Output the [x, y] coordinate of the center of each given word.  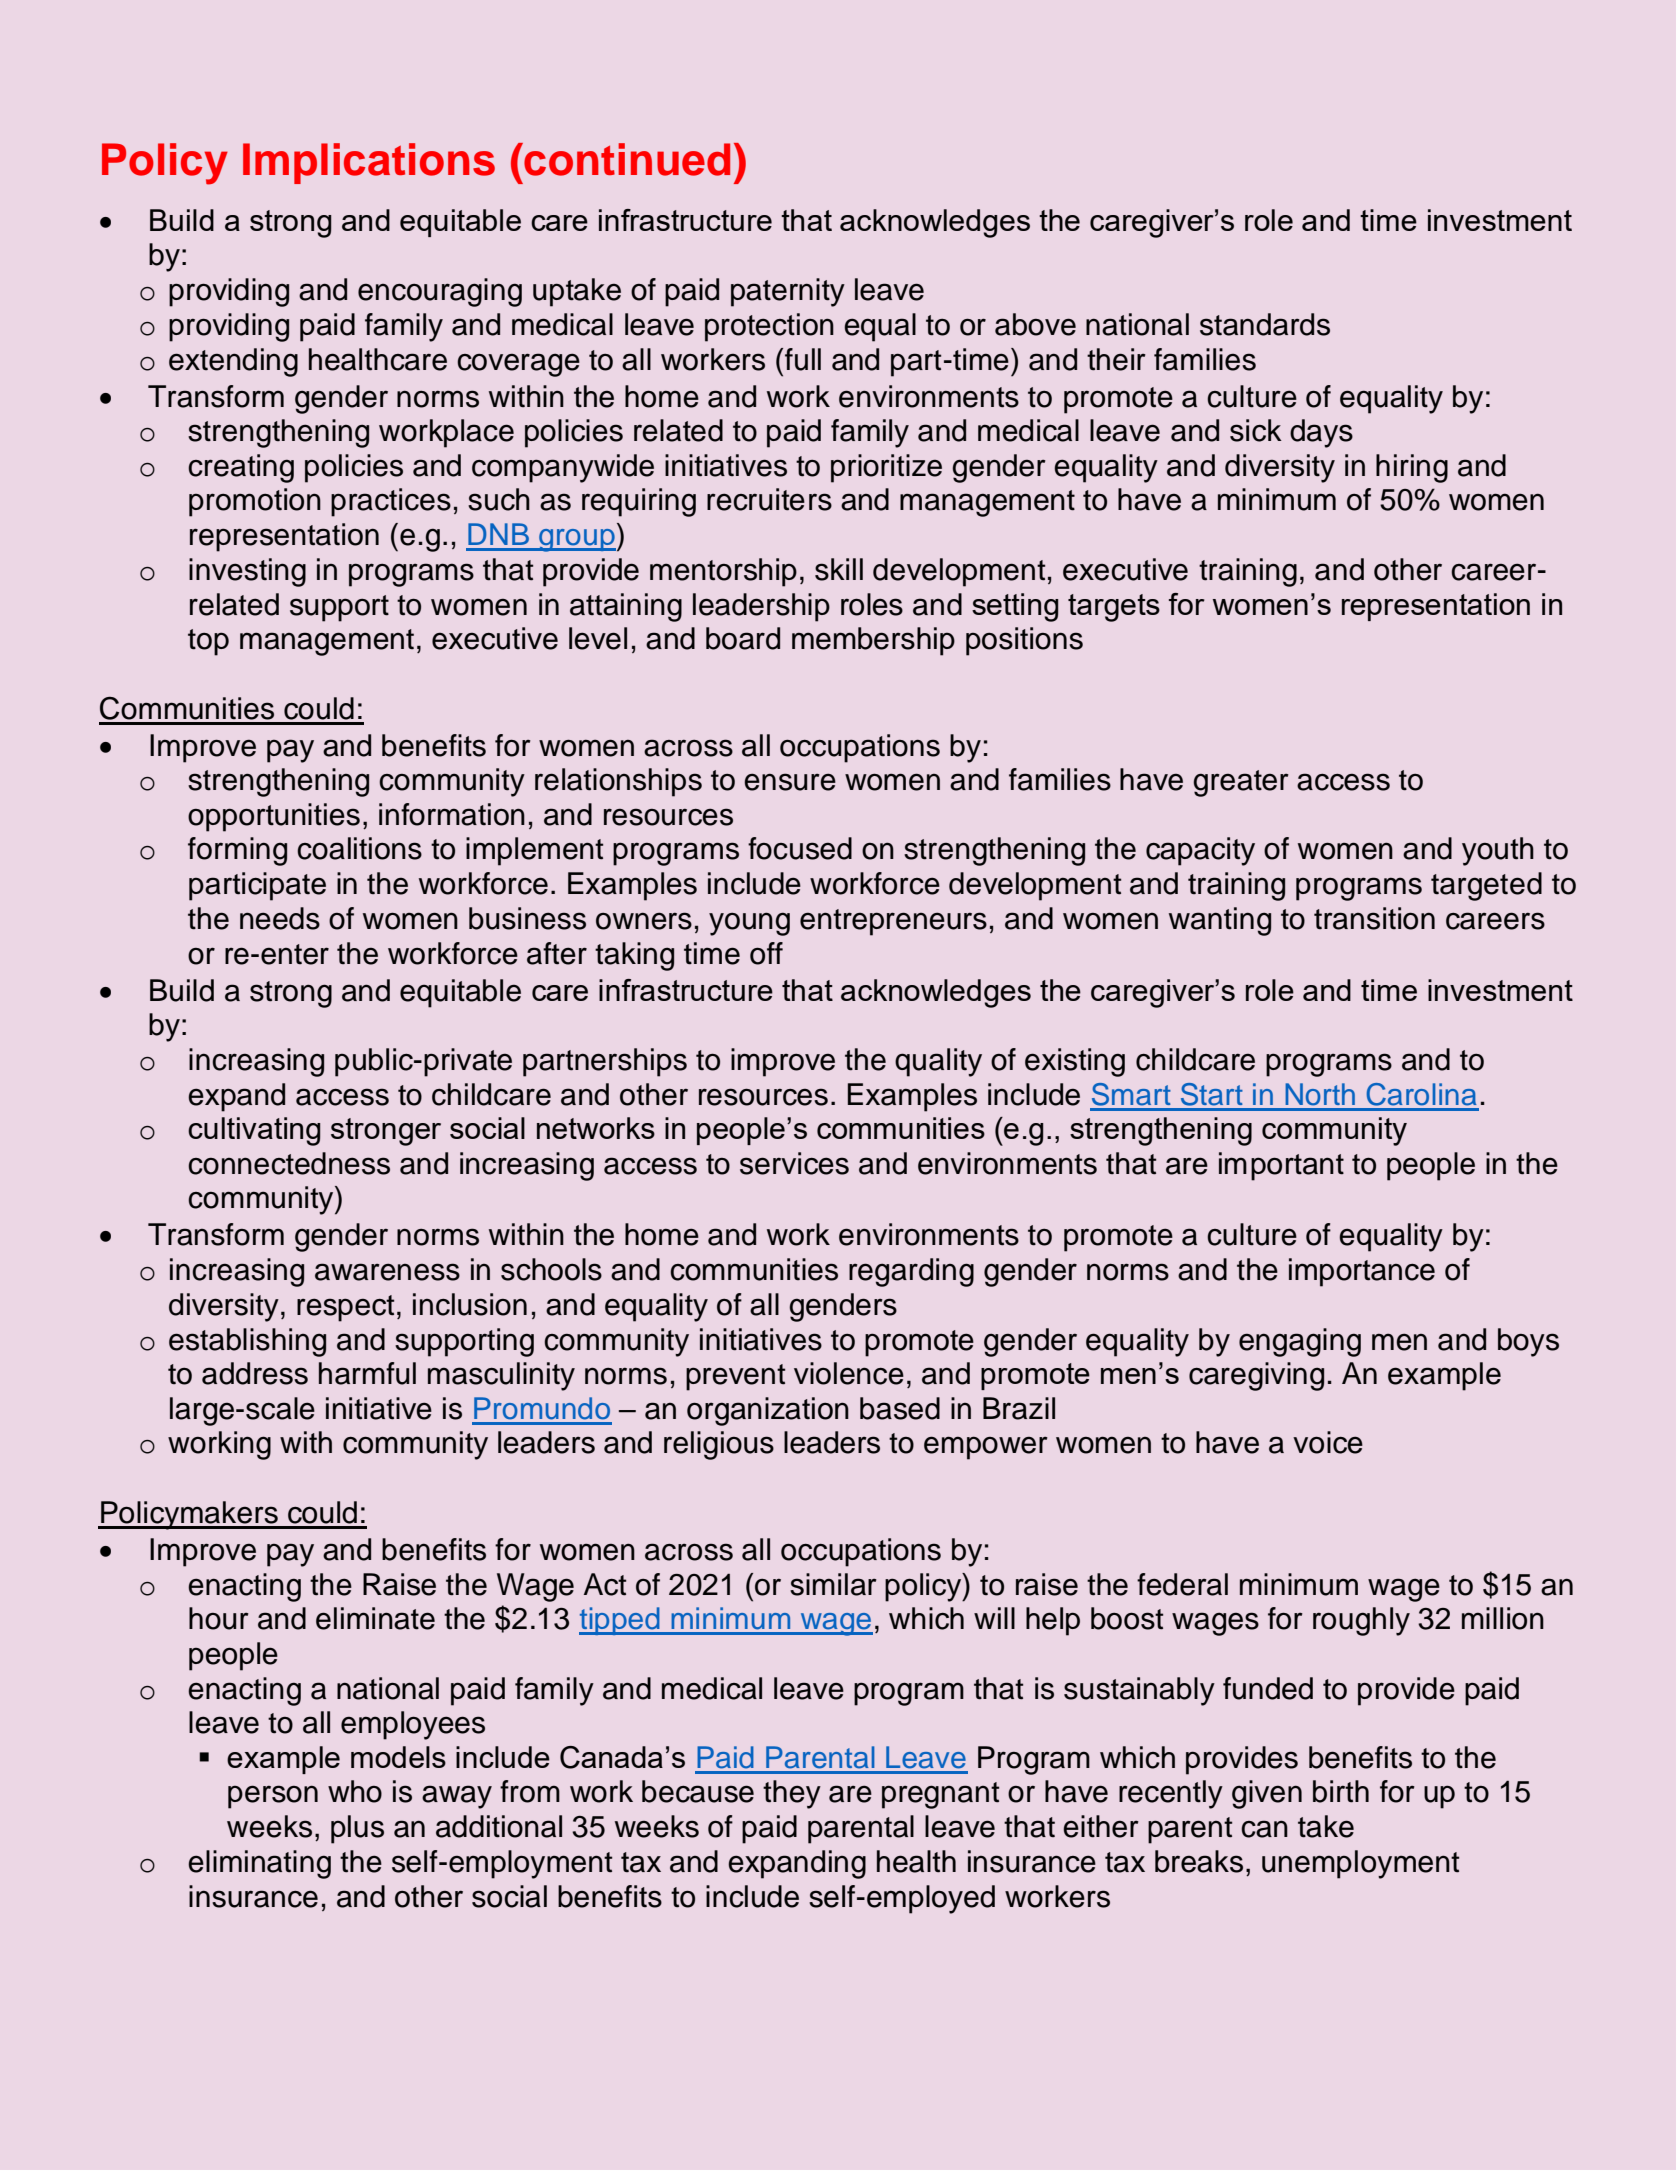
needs [280, 918]
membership [873, 641]
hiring [1412, 468]
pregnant [940, 1795]
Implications [369, 163]
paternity [788, 292]
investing [247, 572]
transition [1374, 918]
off [766, 953]
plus [357, 1829]
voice [1328, 1442]
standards [1265, 324]
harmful [367, 1373]
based [900, 1408]
